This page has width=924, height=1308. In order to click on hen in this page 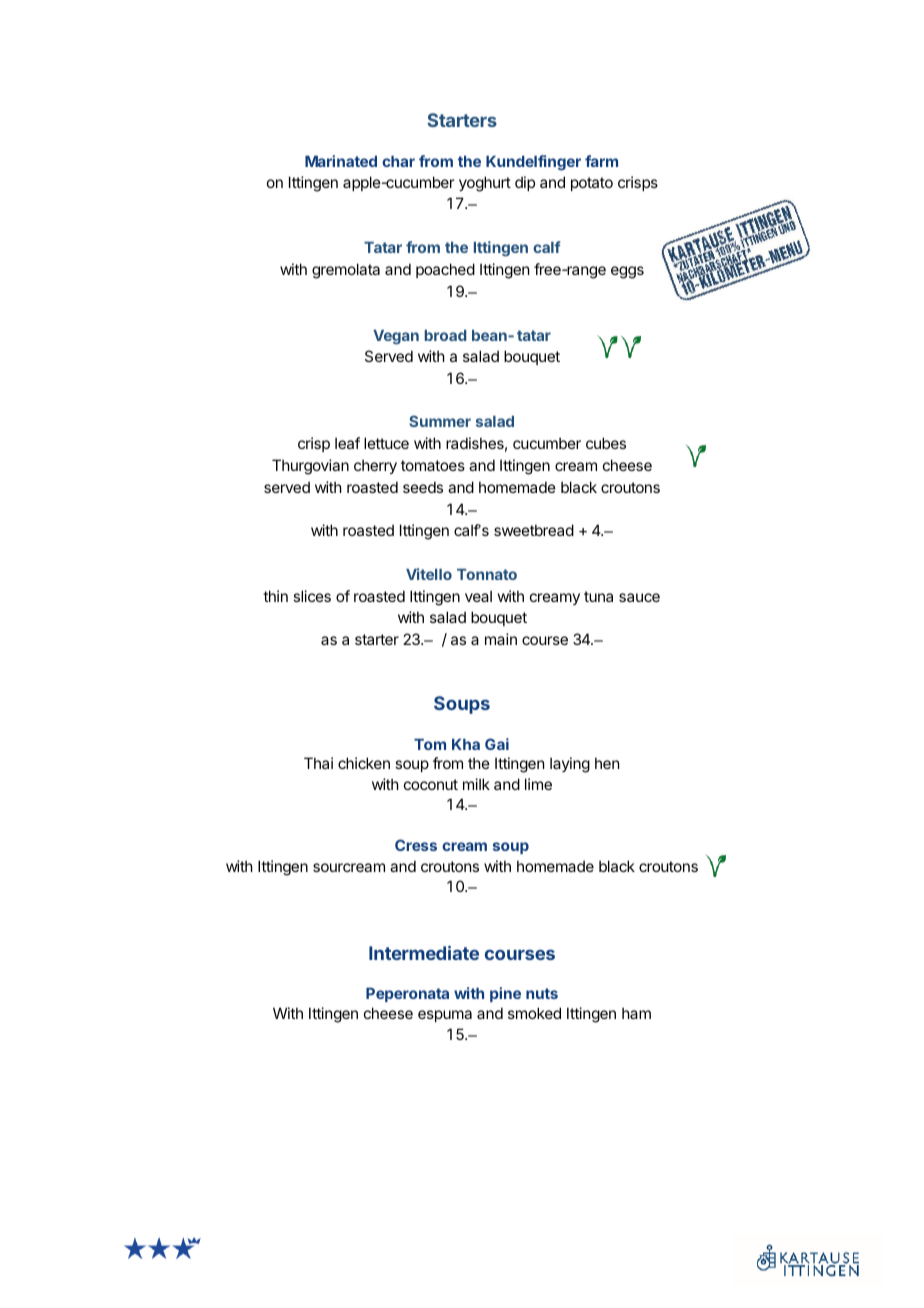, I will do `click(607, 763)`.
